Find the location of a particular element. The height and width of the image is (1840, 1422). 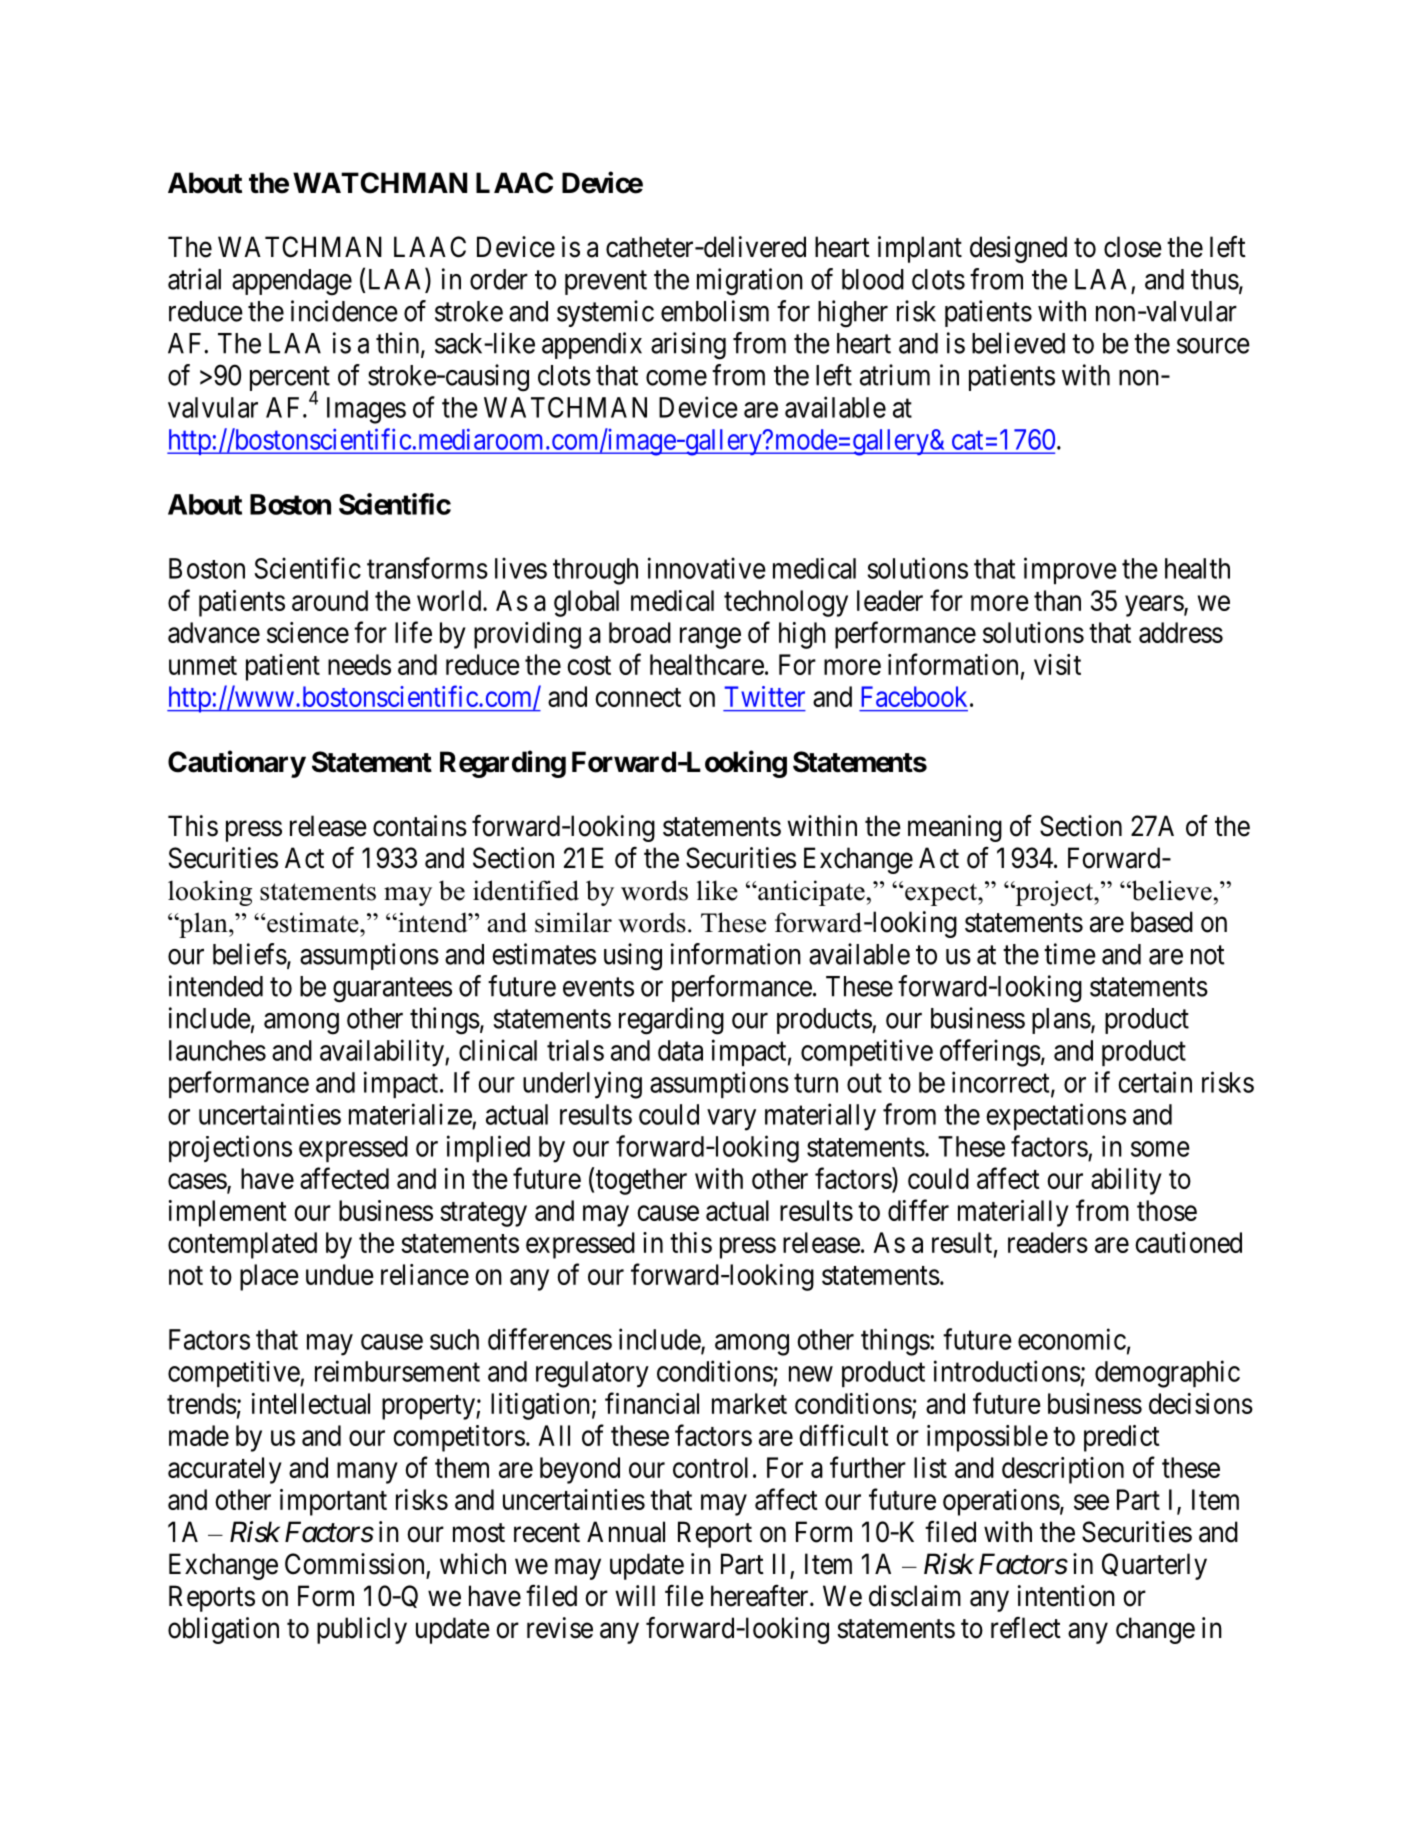

close is located at coordinates (1133, 247).
